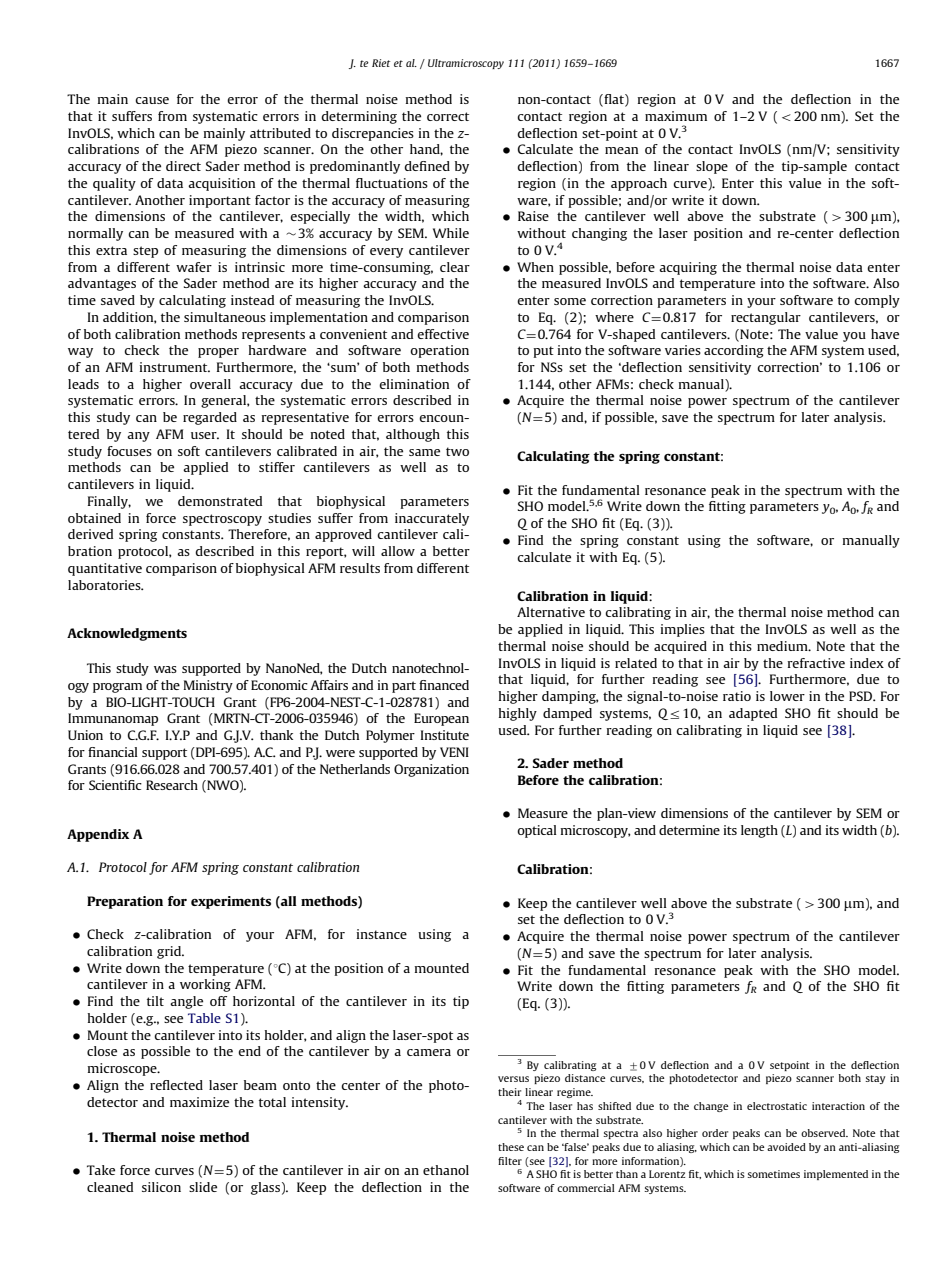 The height and width of the screenshot is (1270, 952). Describe the element at coordinates (373, 134) in the screenshot. I see `discrepancies` at that location.
